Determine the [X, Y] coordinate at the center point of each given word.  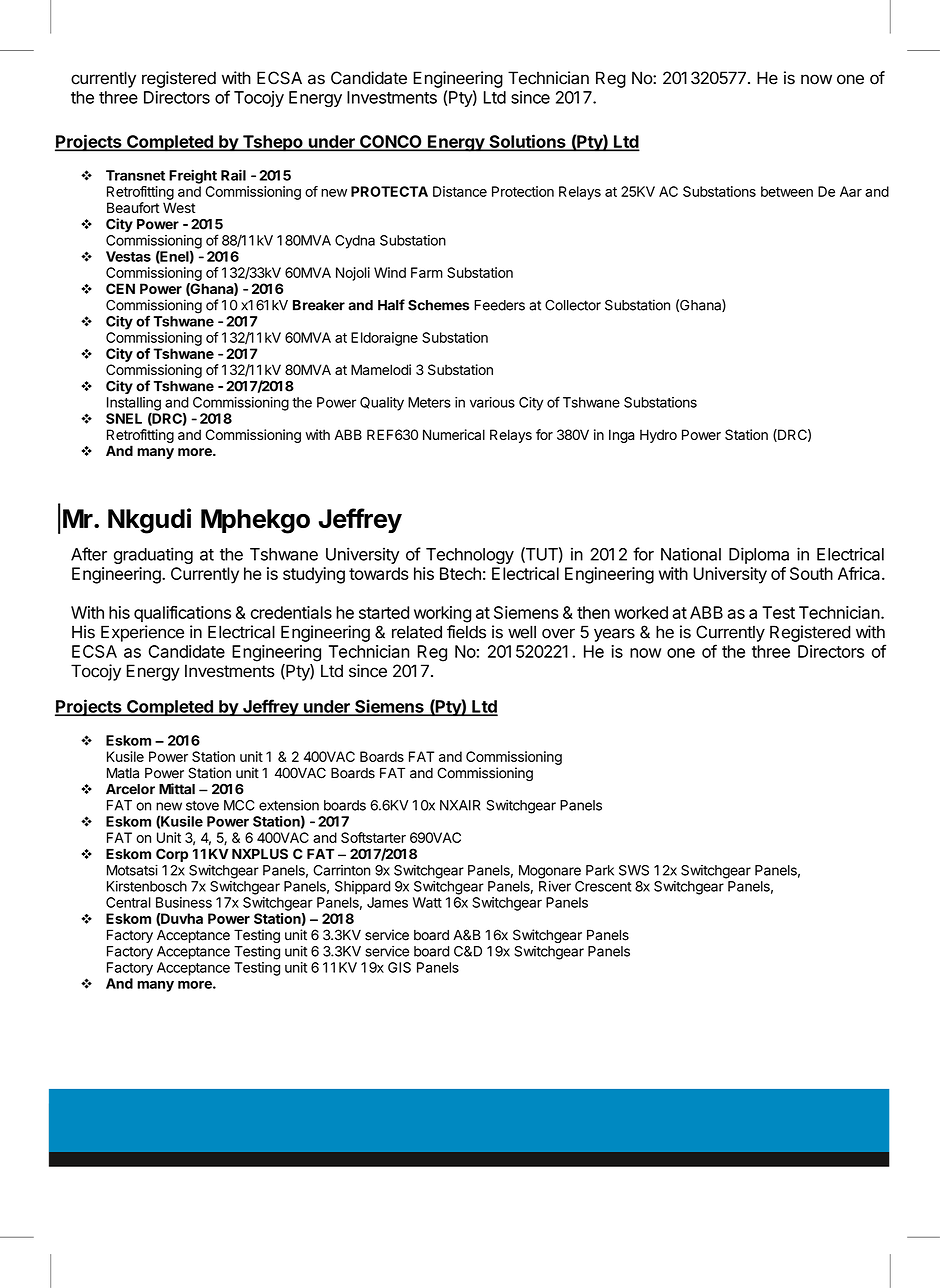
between [787, 191]
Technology [470, 556]
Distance [460, 191]
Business [184, 902]
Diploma [759, 555]
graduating [153, 555]
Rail [233, 175]
